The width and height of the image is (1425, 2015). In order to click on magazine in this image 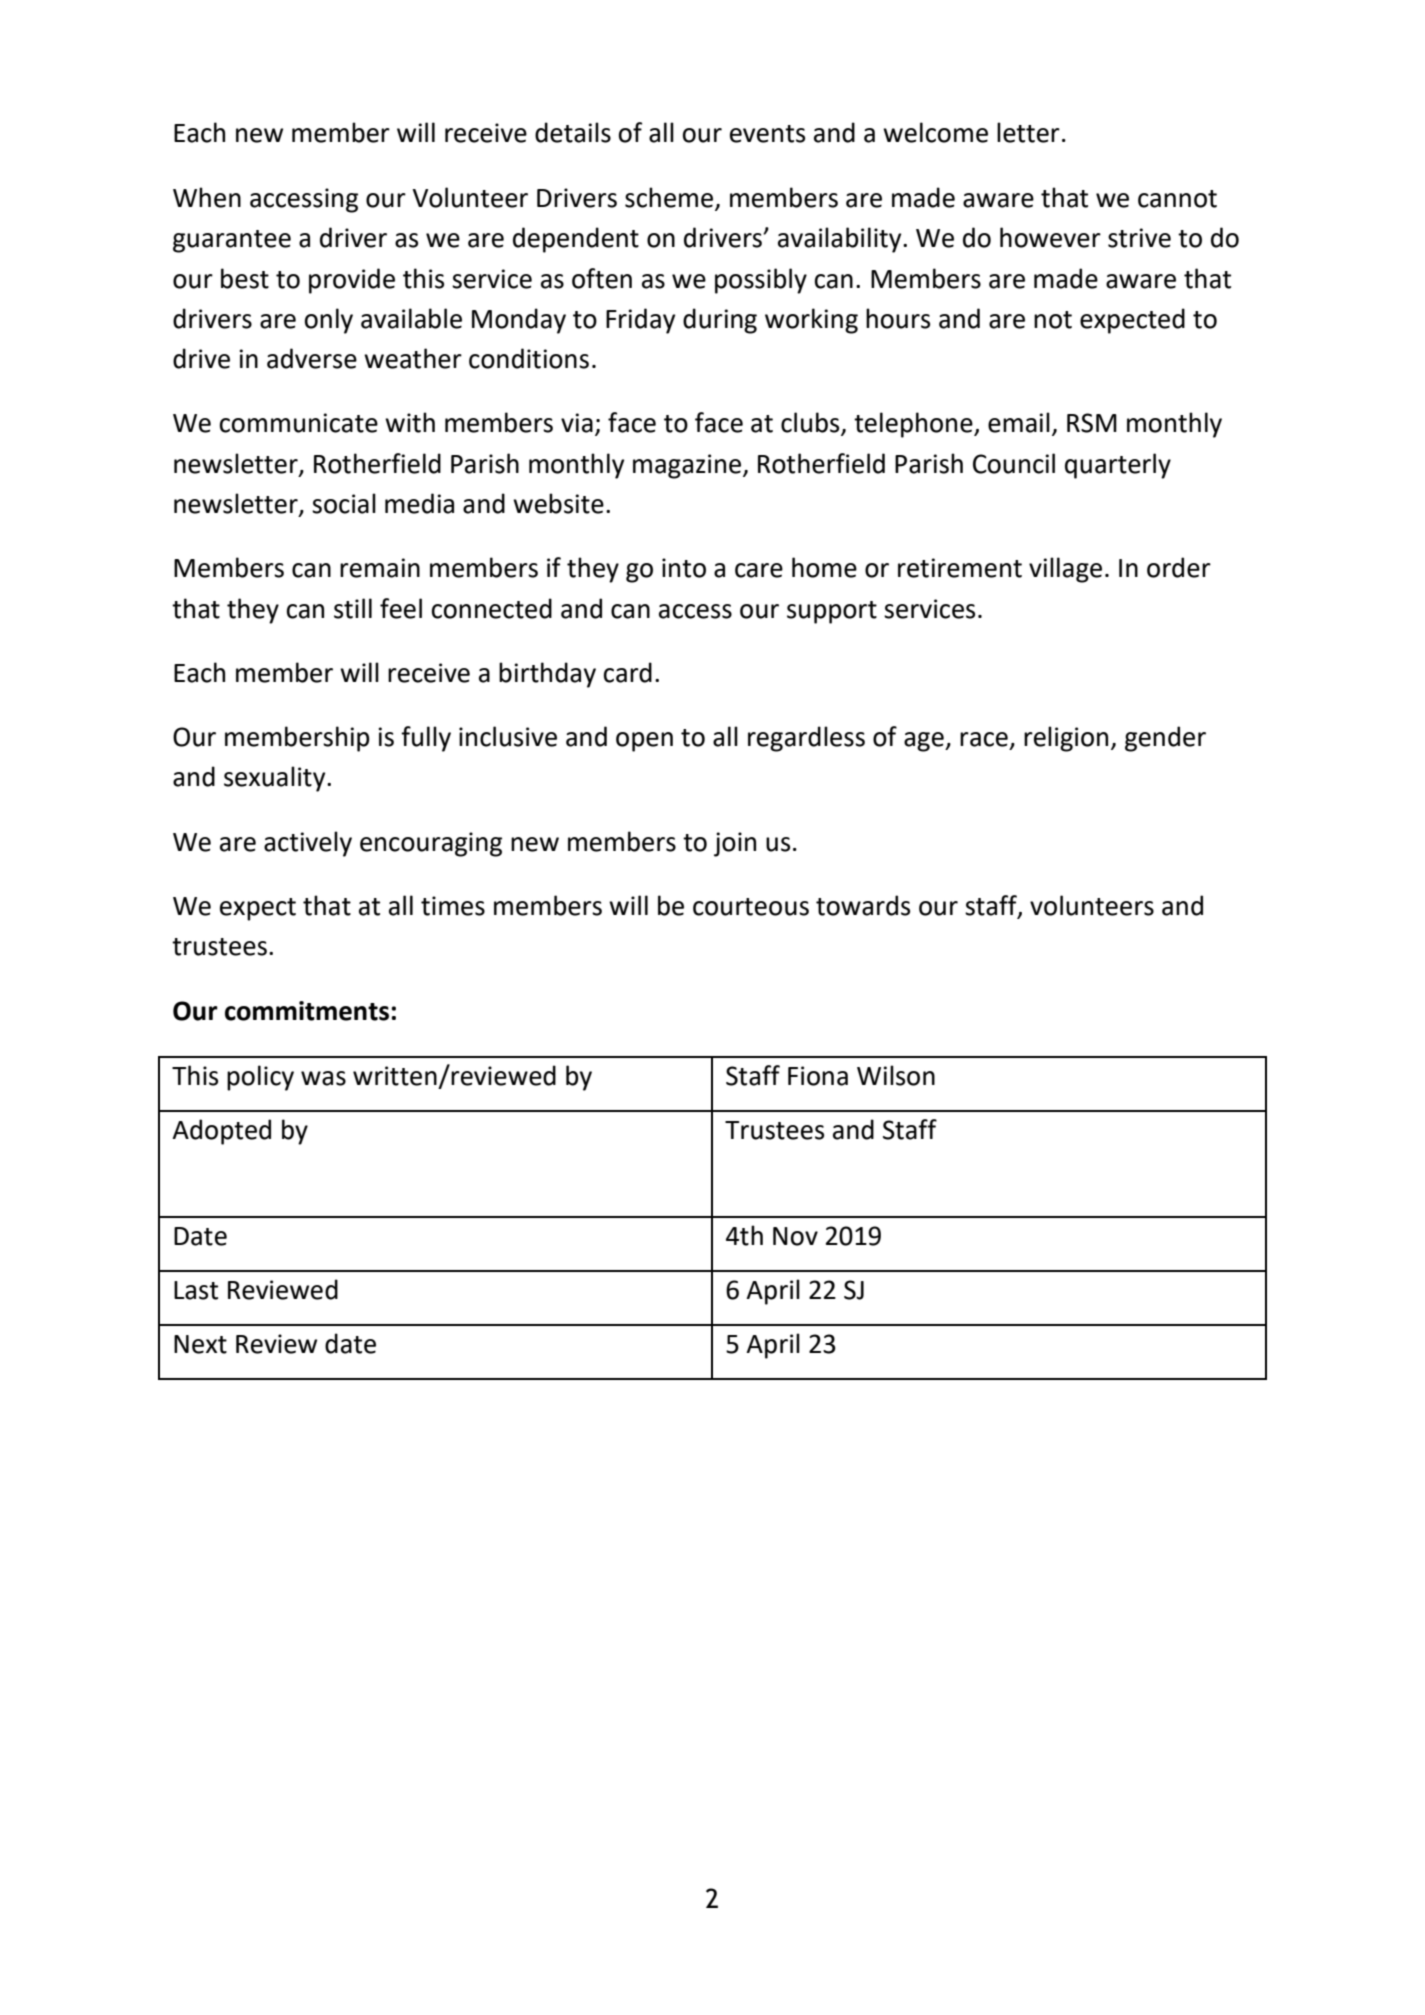, I will do `click(688, 466)`.
